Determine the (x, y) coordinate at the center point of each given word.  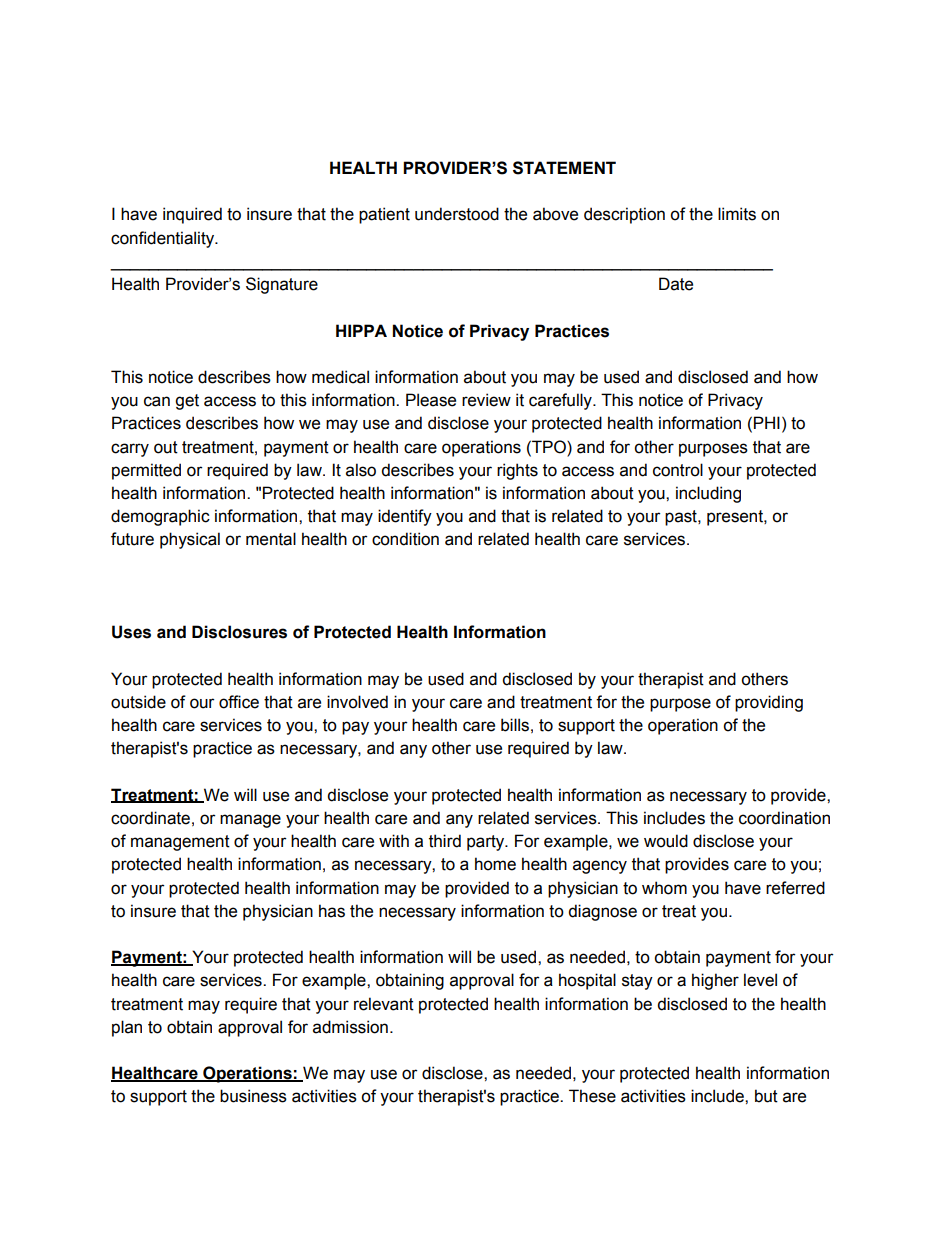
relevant (384, 1004)
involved (357, 702)
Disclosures (239, 632)
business (253, 1096)
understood (457, 214)
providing (769, 703)
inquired (192, 215)
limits (737, 214)
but (766, 1096)
